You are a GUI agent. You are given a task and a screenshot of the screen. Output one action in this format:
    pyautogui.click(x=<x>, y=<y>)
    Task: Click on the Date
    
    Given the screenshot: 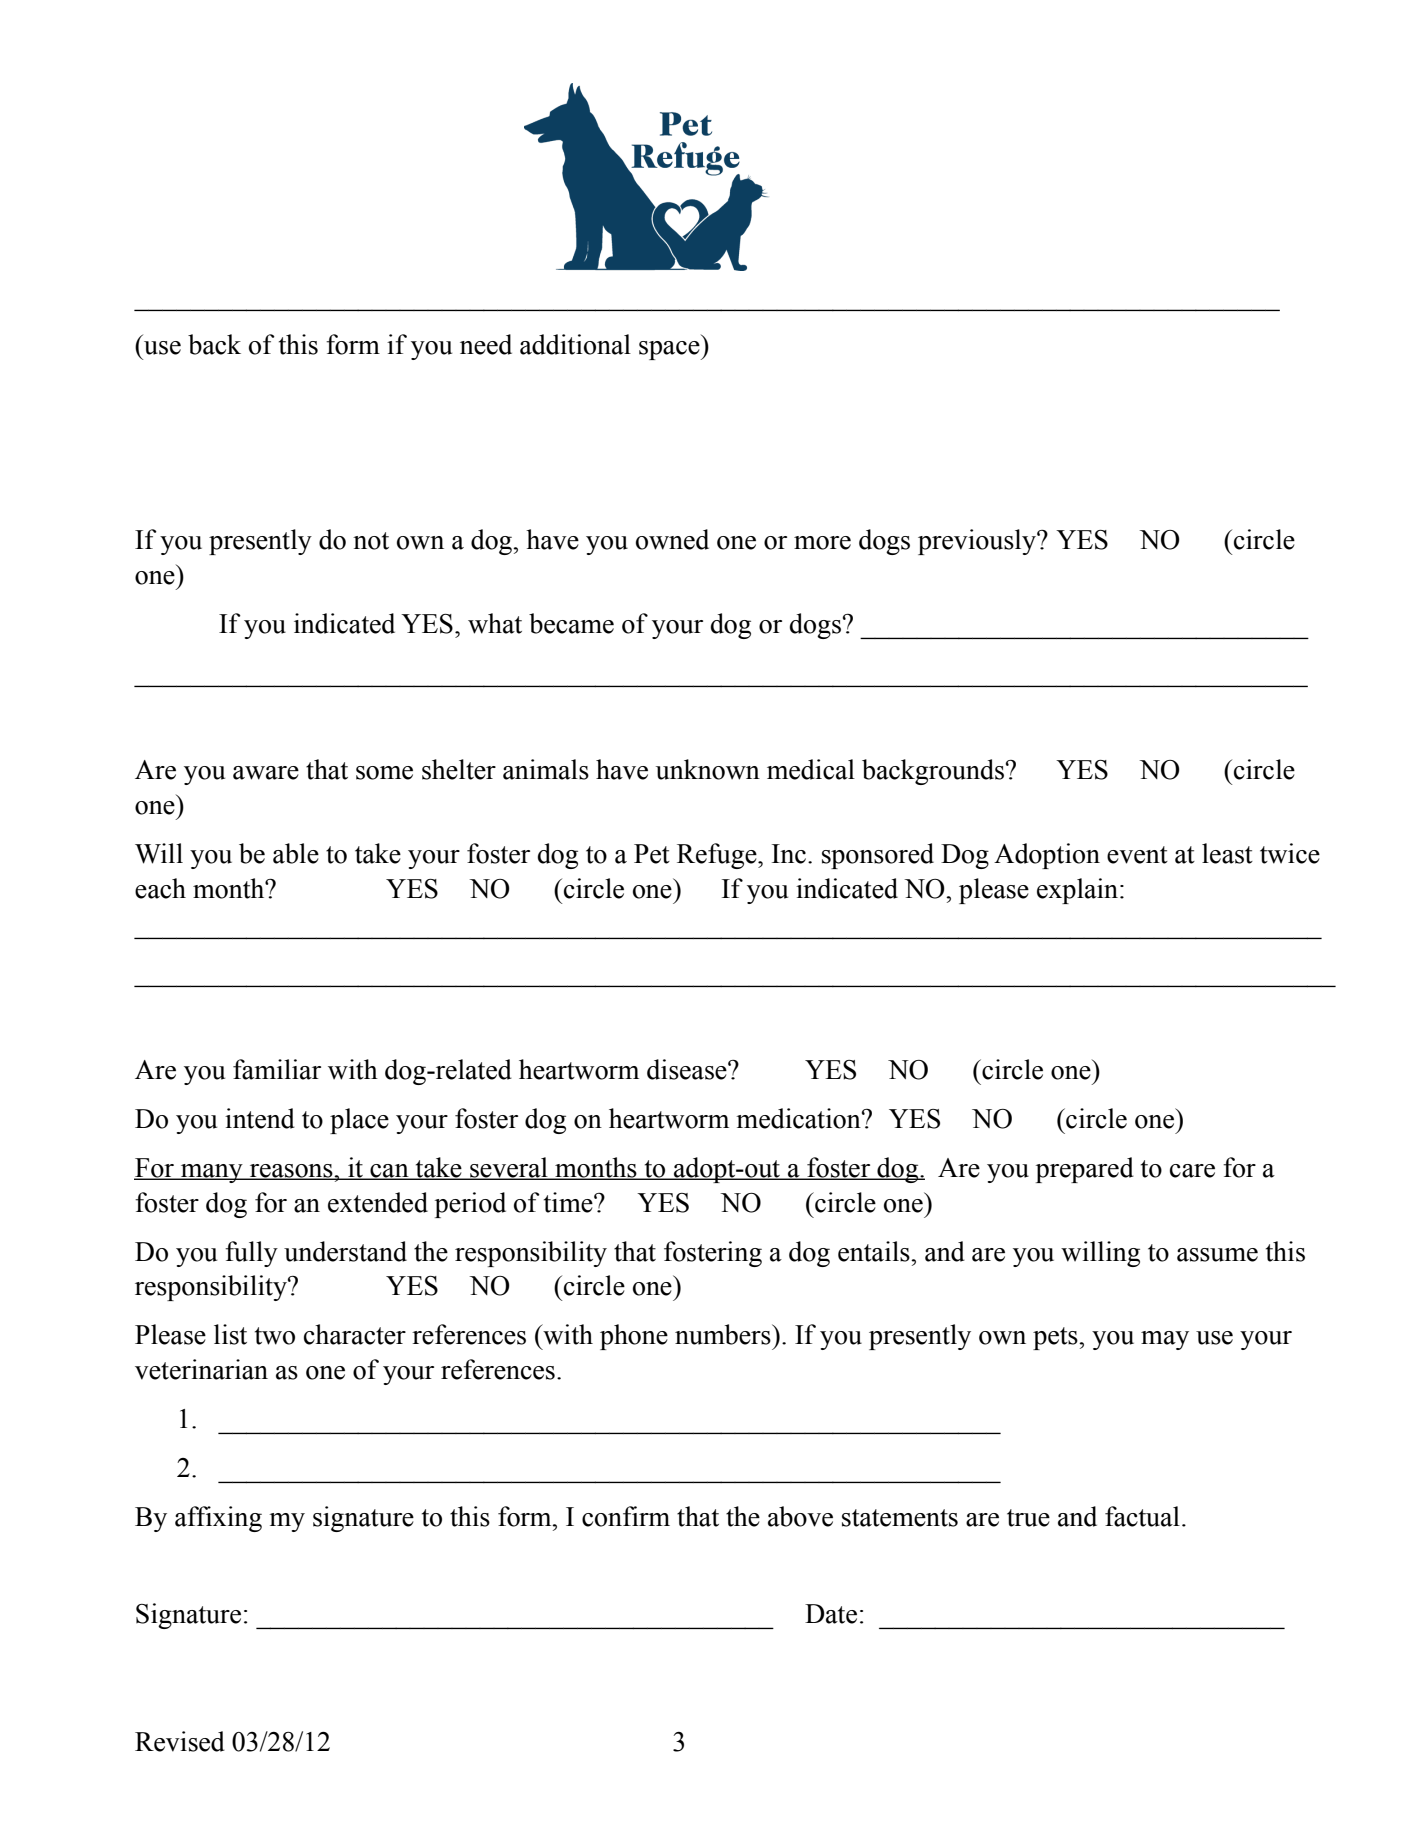 What is the action you would take?
    pyautogui.click(x=831, y=1614)
